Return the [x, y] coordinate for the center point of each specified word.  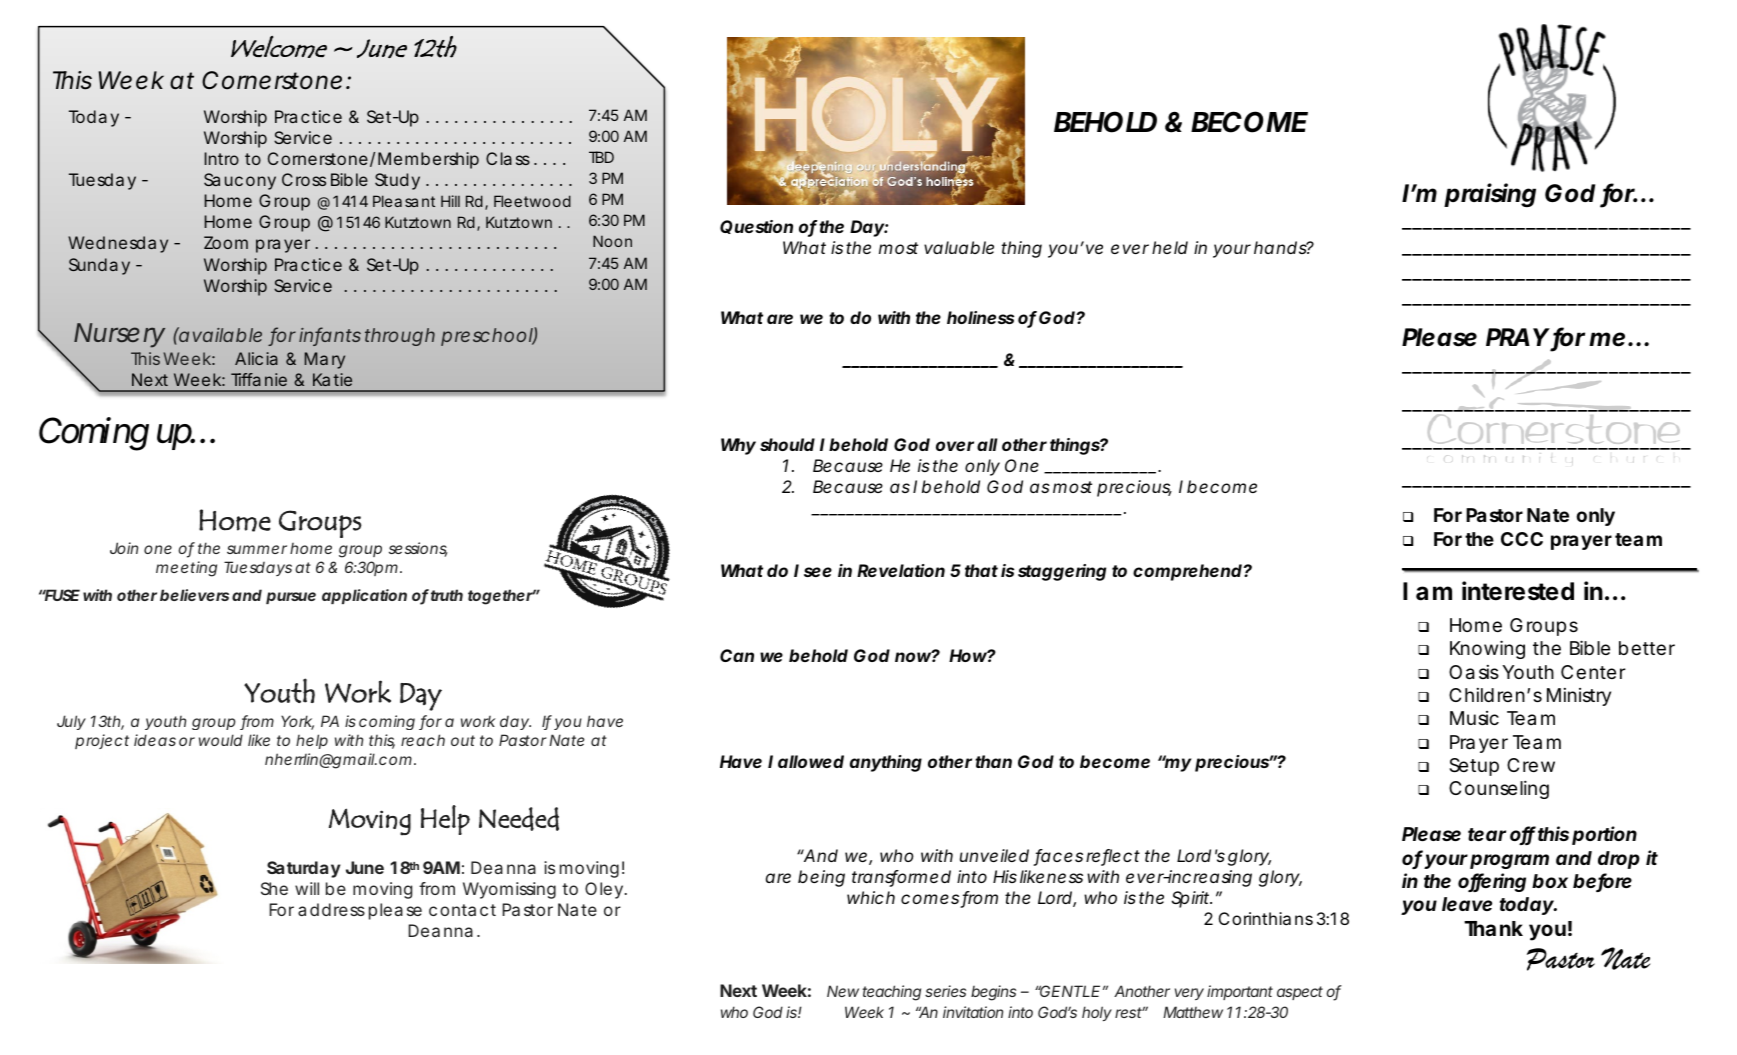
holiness [980, 317]
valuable [959, 247]
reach [423, 740]
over [955, 446]
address [331, 909]
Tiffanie [259, 379]
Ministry [1579, 697]
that [981, 570]
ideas [155, 740]
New [843, 991]
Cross [304, 179]
